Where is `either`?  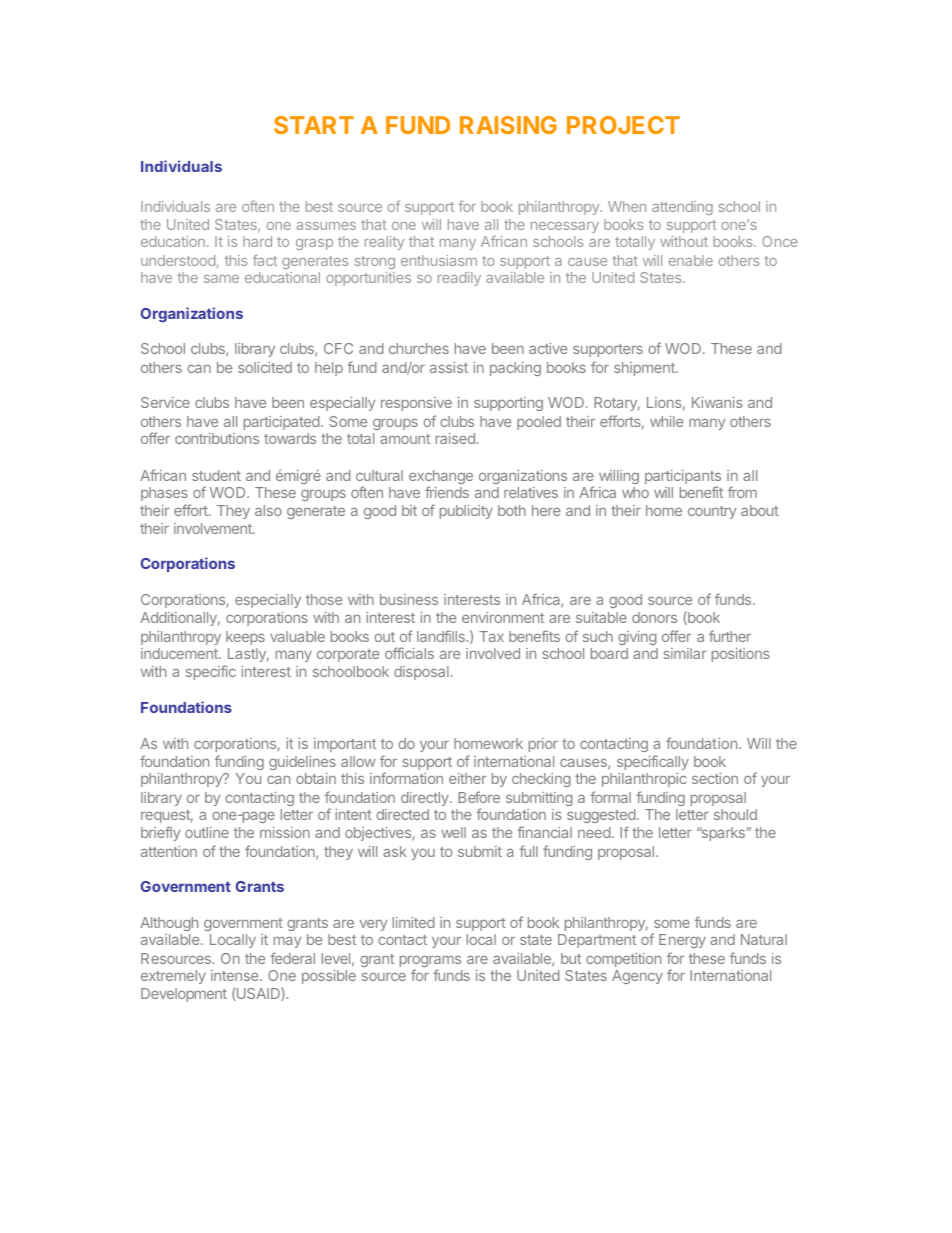
either is located at coordinates (467, 778).
